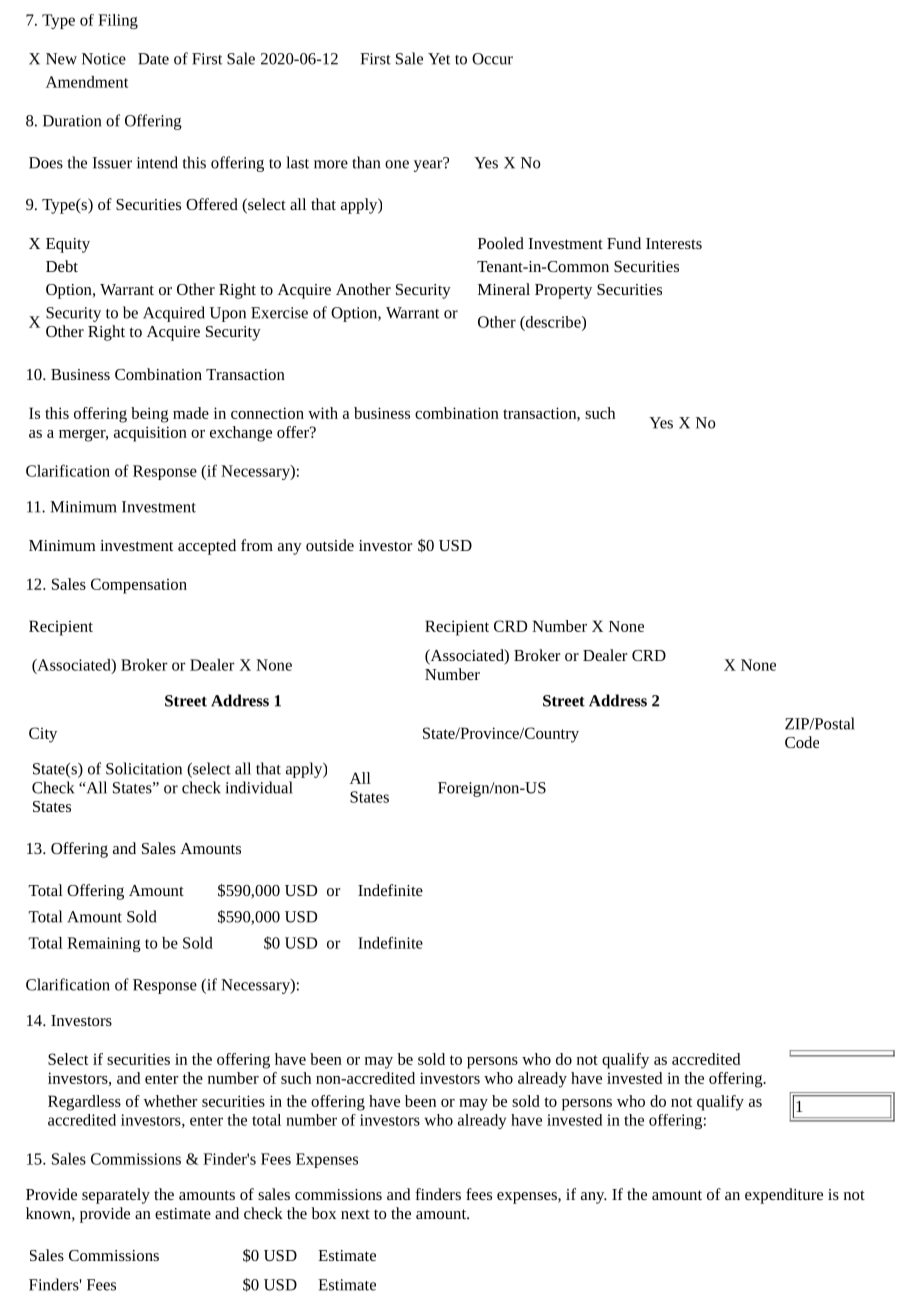  What do you see at coordinates (104, 944) in the document?
I see `Remaining` at bounding box center [104, 944].
